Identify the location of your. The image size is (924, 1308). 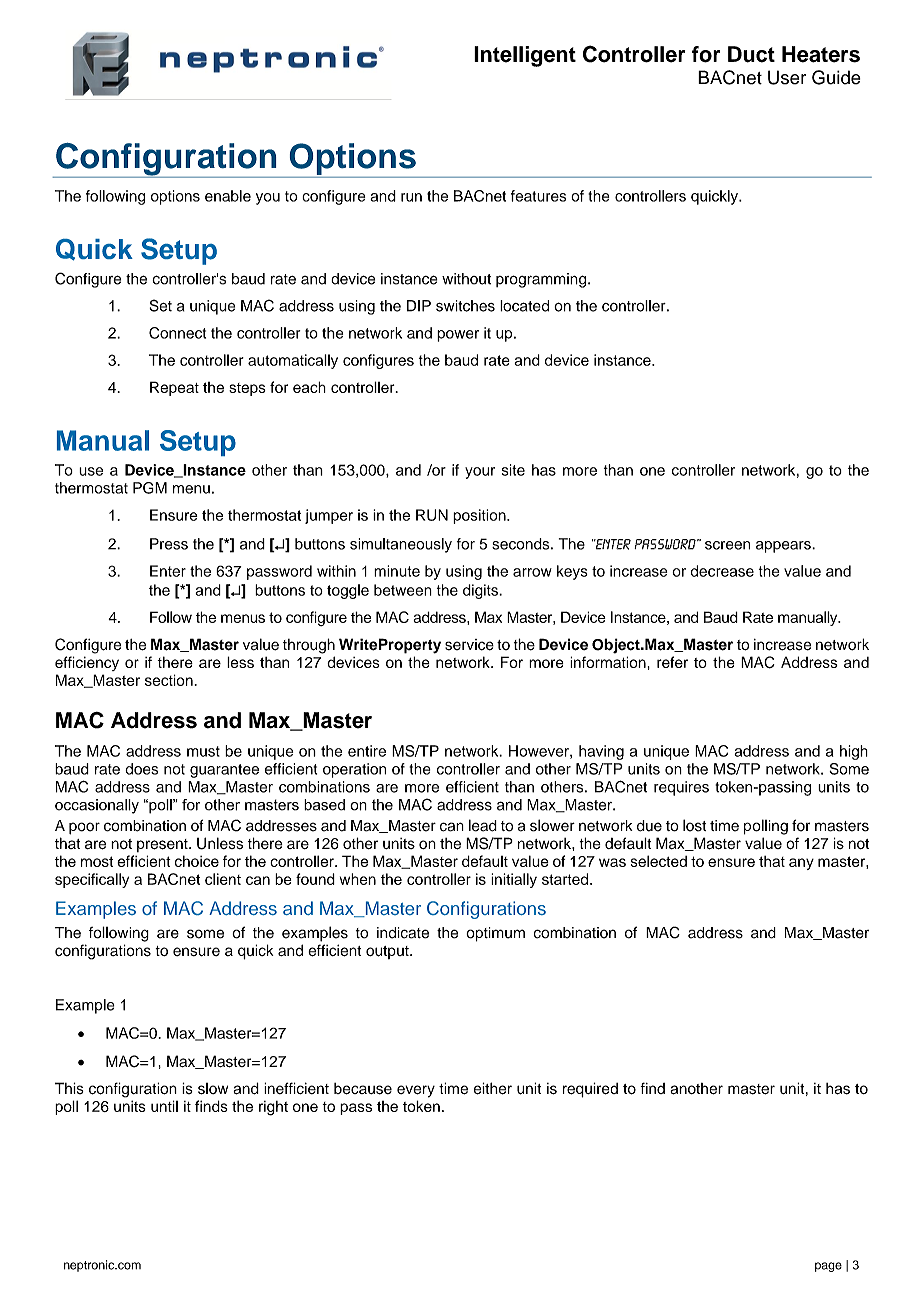
(480, 473).
